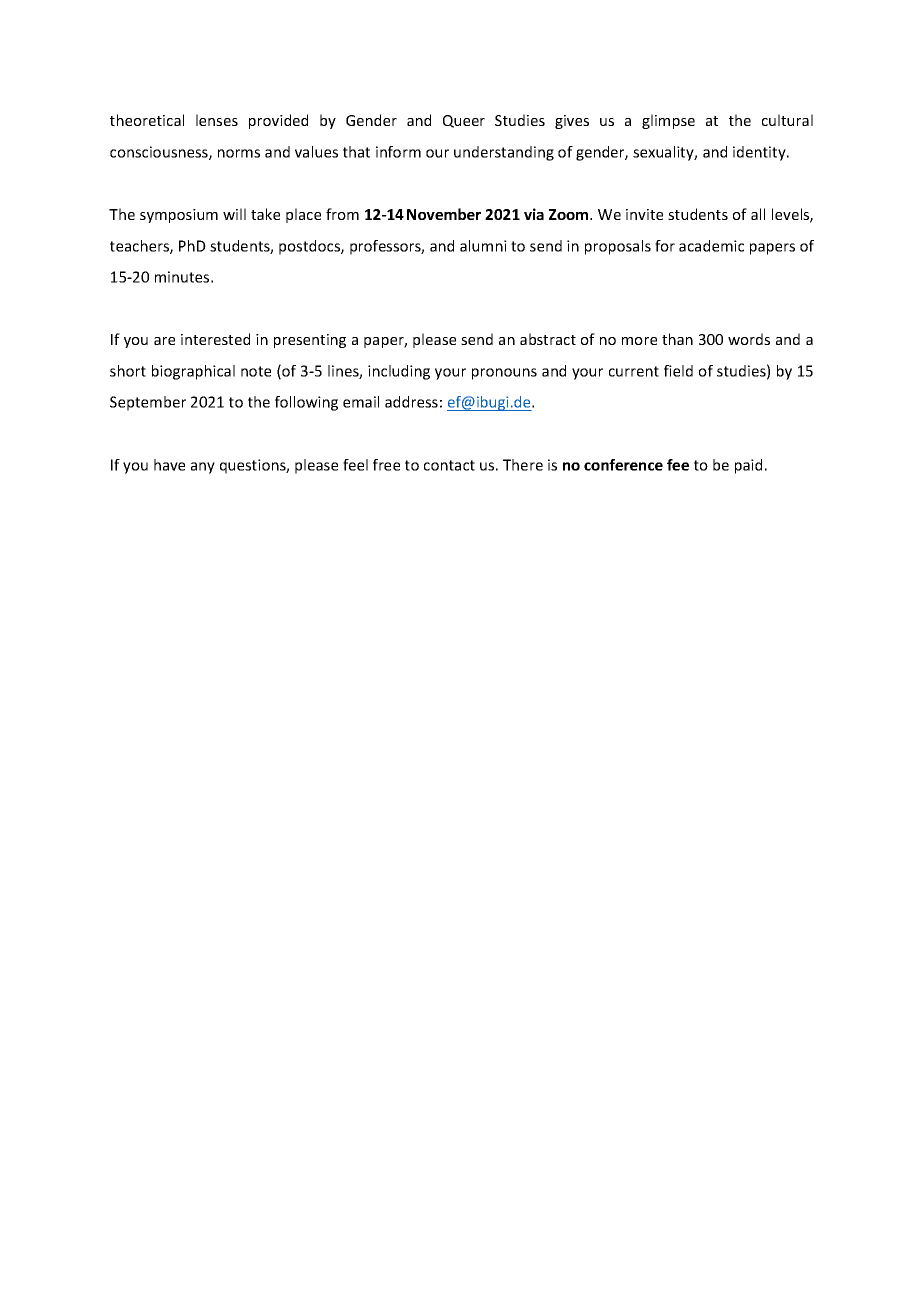 The height and width of the screenshot is (1308, 924). I want to click on Queer, so click(464, 121).
